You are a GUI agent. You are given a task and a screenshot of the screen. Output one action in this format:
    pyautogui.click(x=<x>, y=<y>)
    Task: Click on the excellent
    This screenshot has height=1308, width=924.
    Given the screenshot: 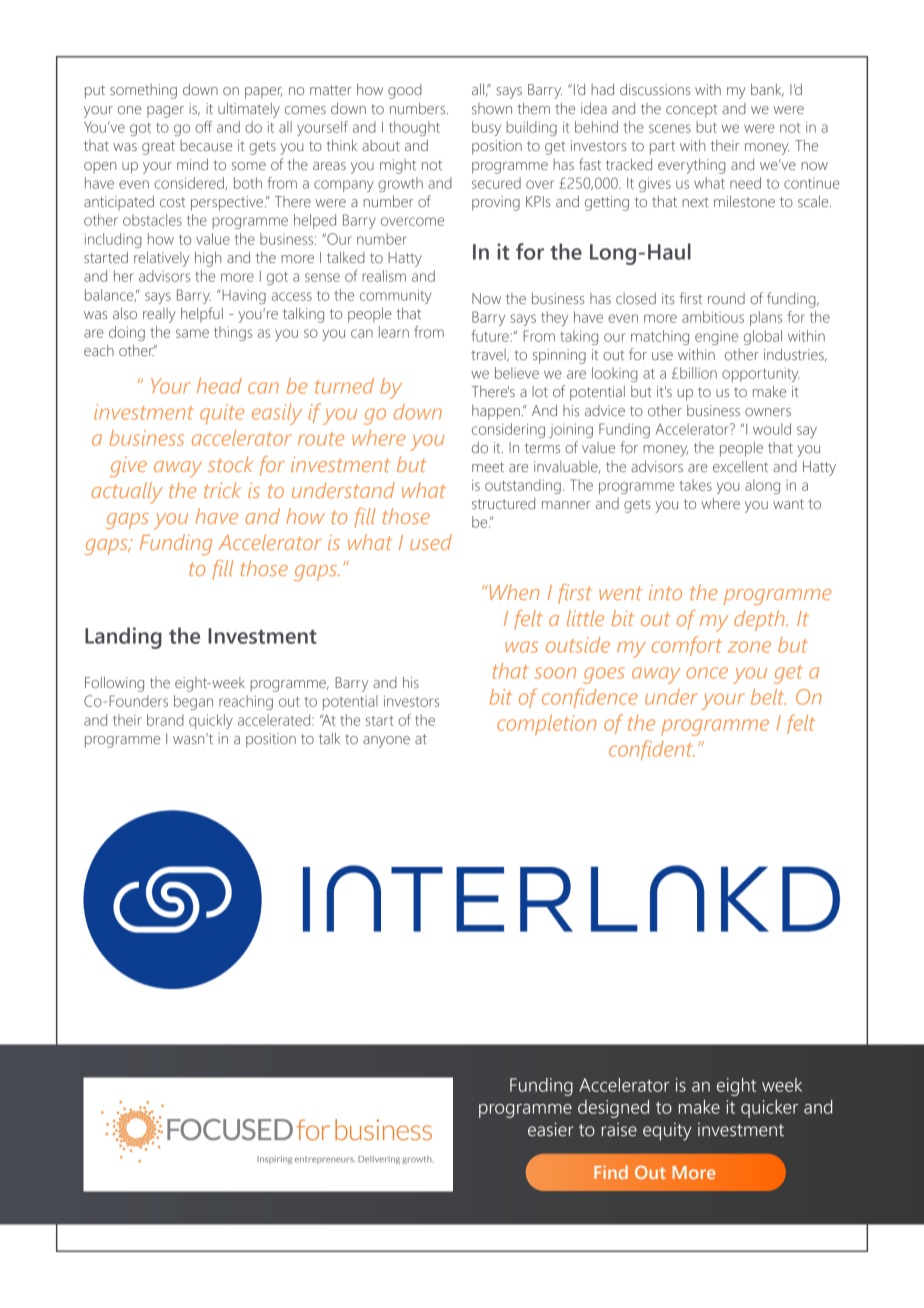 What is the action you would take?
    pyautogui.click(x=740, y=466)
